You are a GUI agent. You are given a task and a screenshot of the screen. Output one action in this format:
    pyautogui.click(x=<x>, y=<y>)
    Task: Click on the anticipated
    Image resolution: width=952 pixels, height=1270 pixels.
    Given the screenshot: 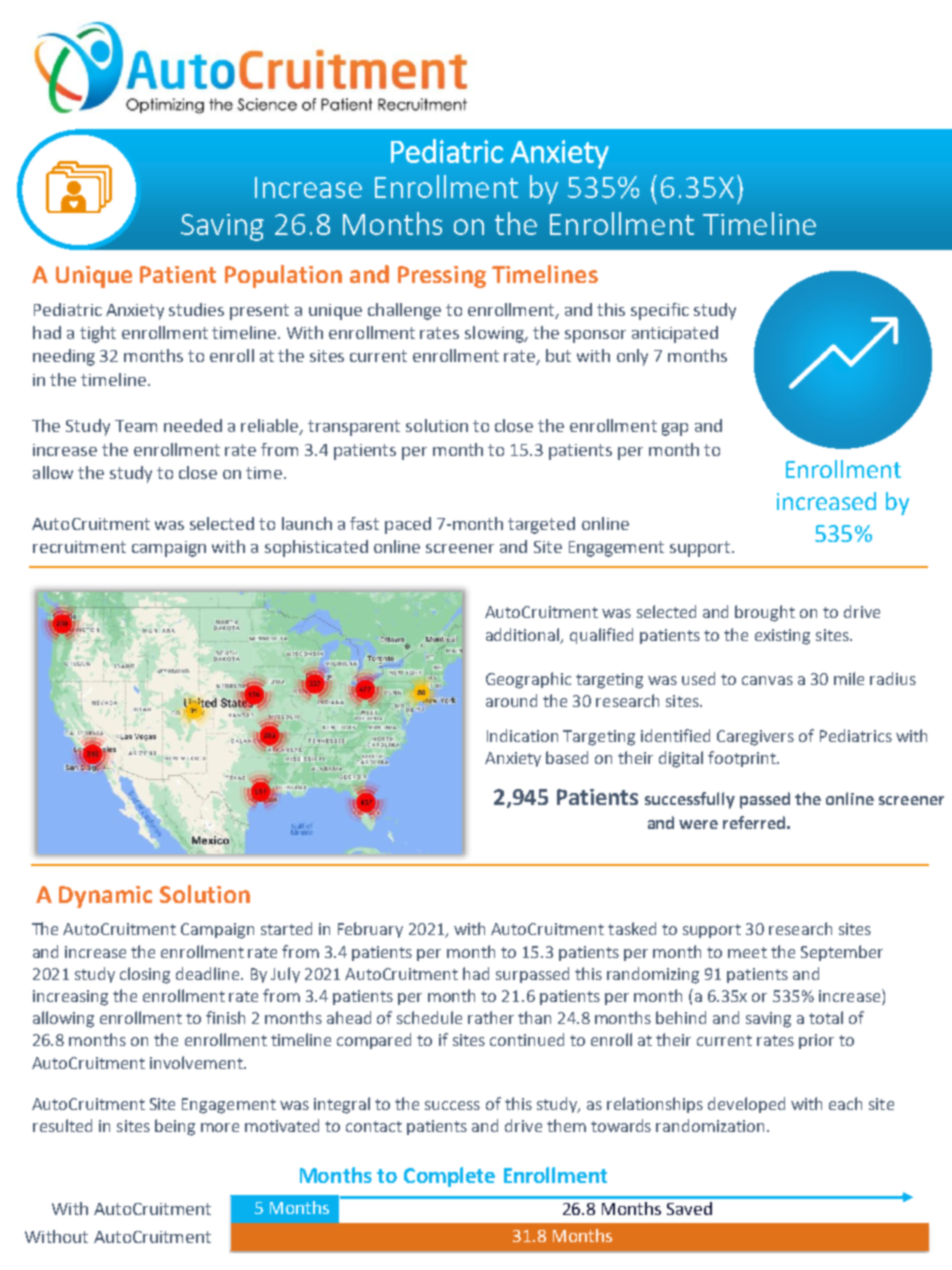 What is the action you would take?
    pyautogui.click(x=675, y=334)
